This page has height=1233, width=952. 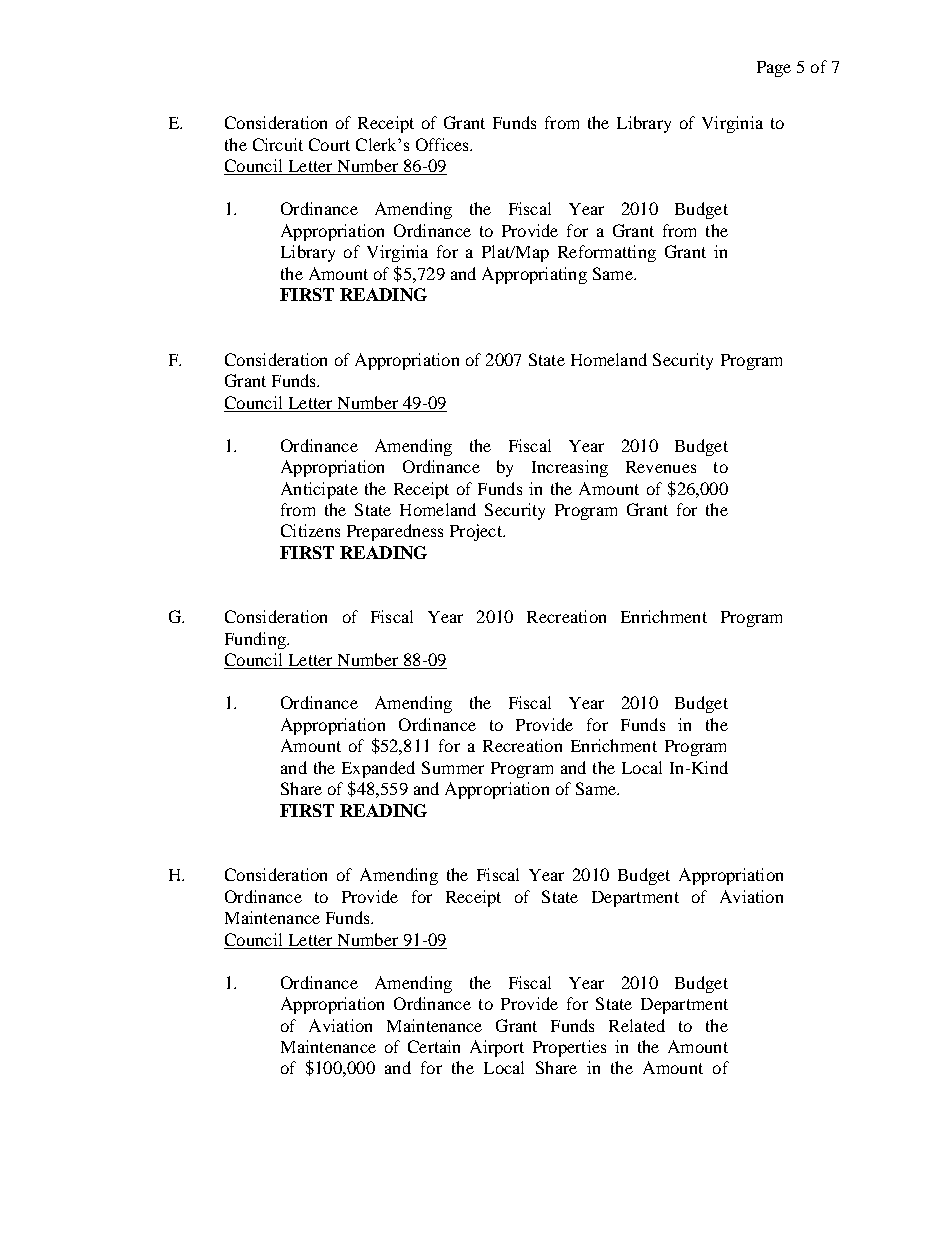 I want to click on Project, so click(x=477, y=532).
